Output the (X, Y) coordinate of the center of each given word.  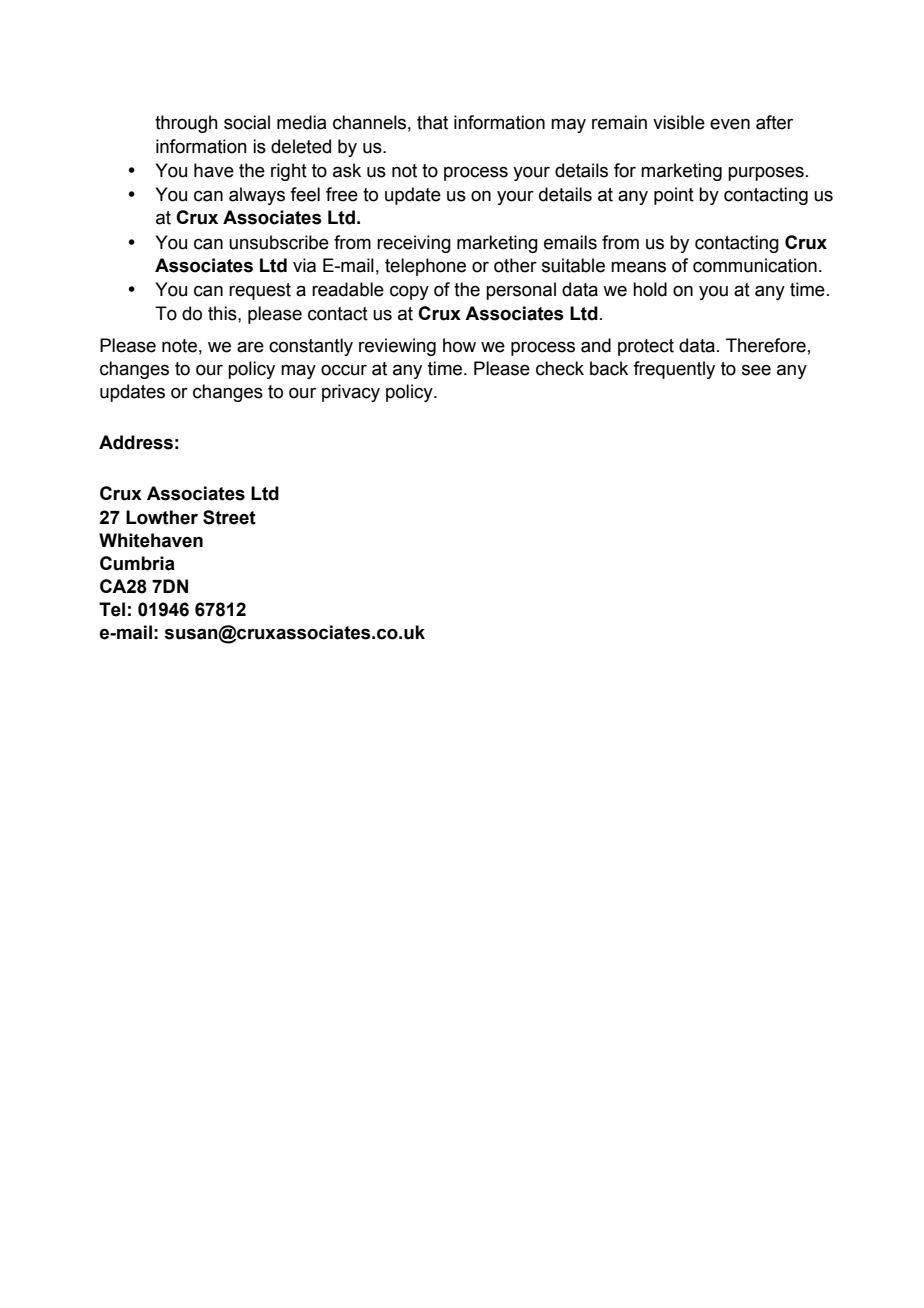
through (186, 124)
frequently (674, 370)
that (432, 122)
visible (679, 122)
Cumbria (137, 563)
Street (229, 517)
